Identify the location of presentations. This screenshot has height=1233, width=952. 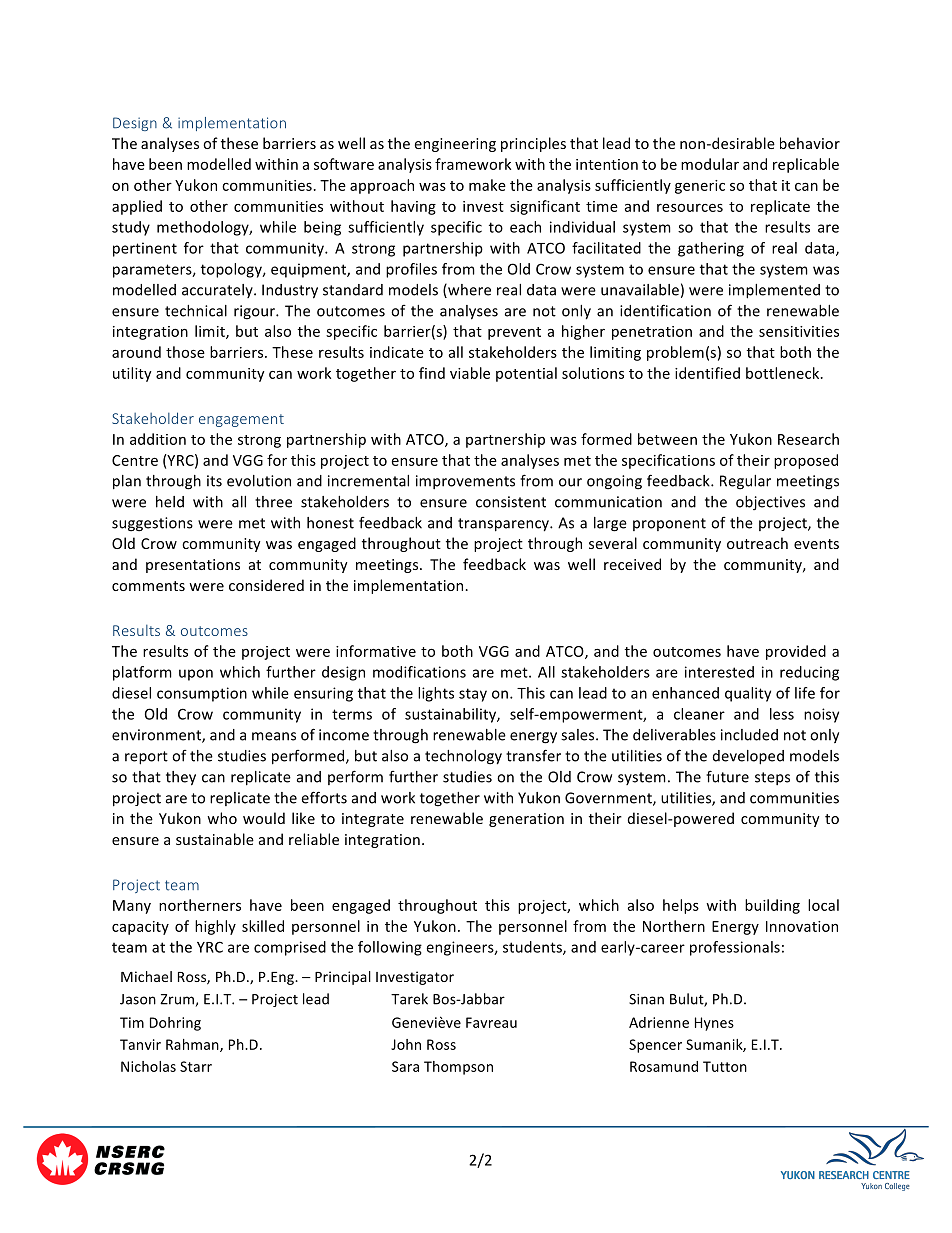
(193, 566).
